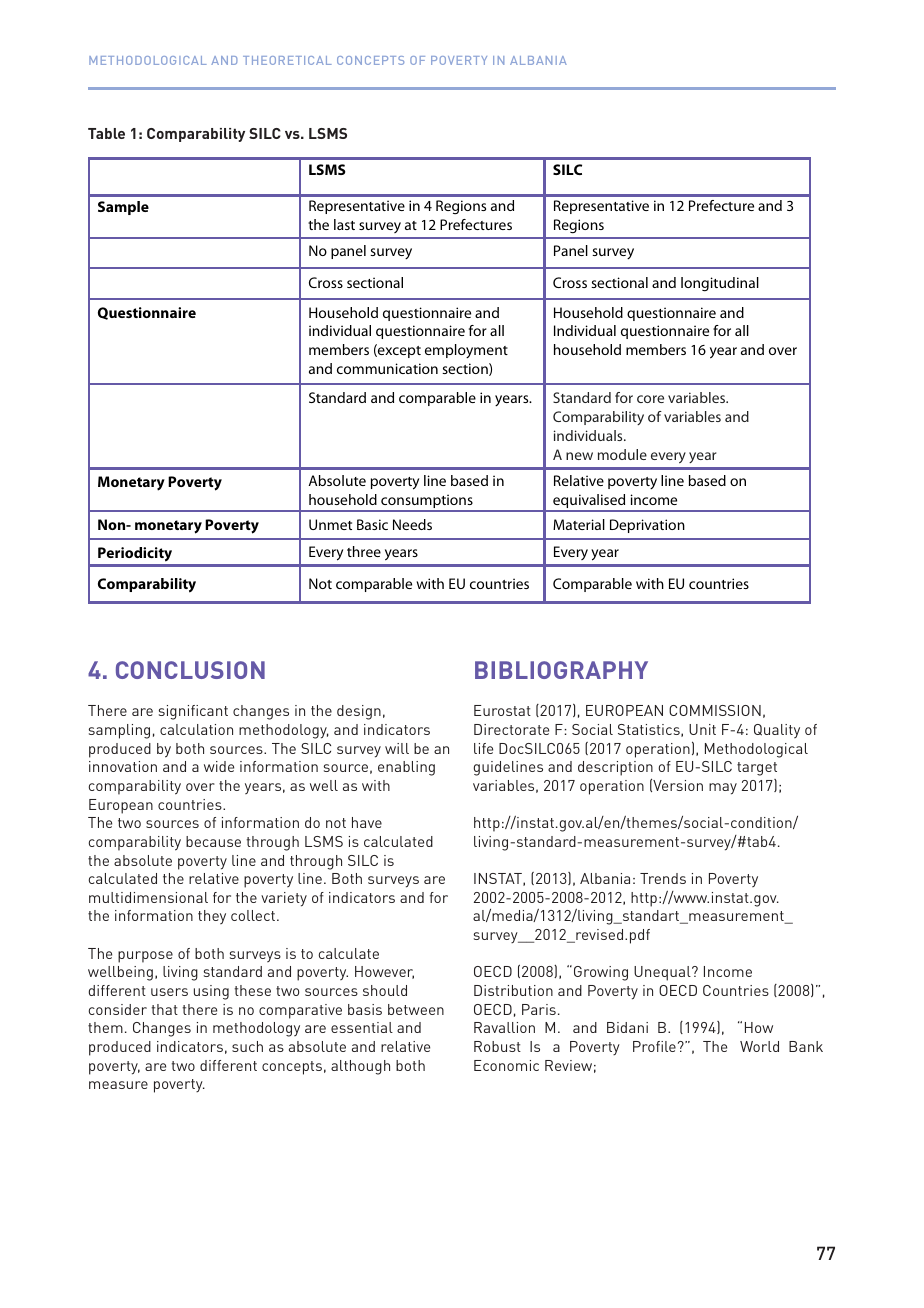 This document has height=1308, width=924. What do you see at coordinates (483, 748) in the document?
I see `life` at bounding box center [483, 748].
